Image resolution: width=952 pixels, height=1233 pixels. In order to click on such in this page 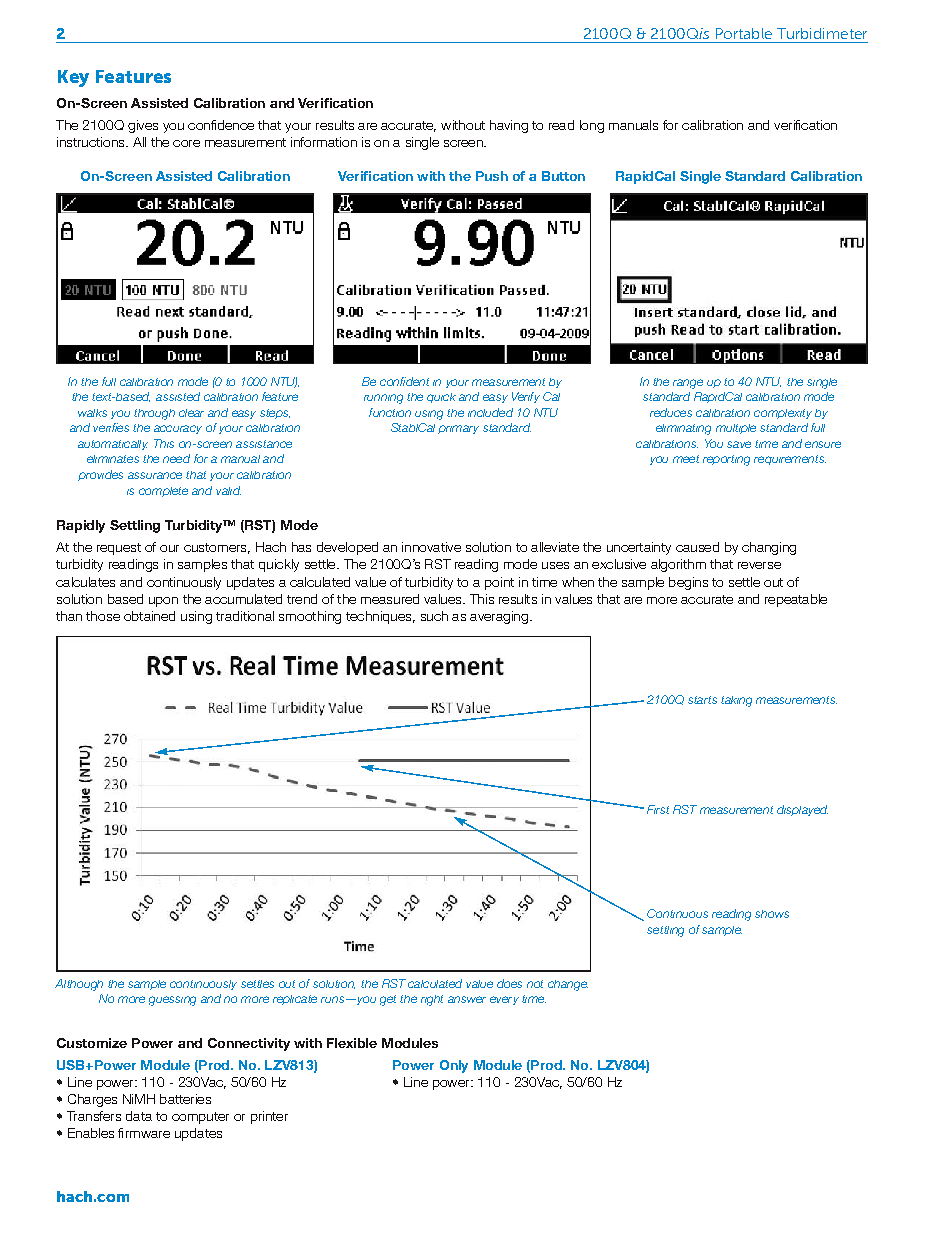, I will do `click(434, 616)`.
